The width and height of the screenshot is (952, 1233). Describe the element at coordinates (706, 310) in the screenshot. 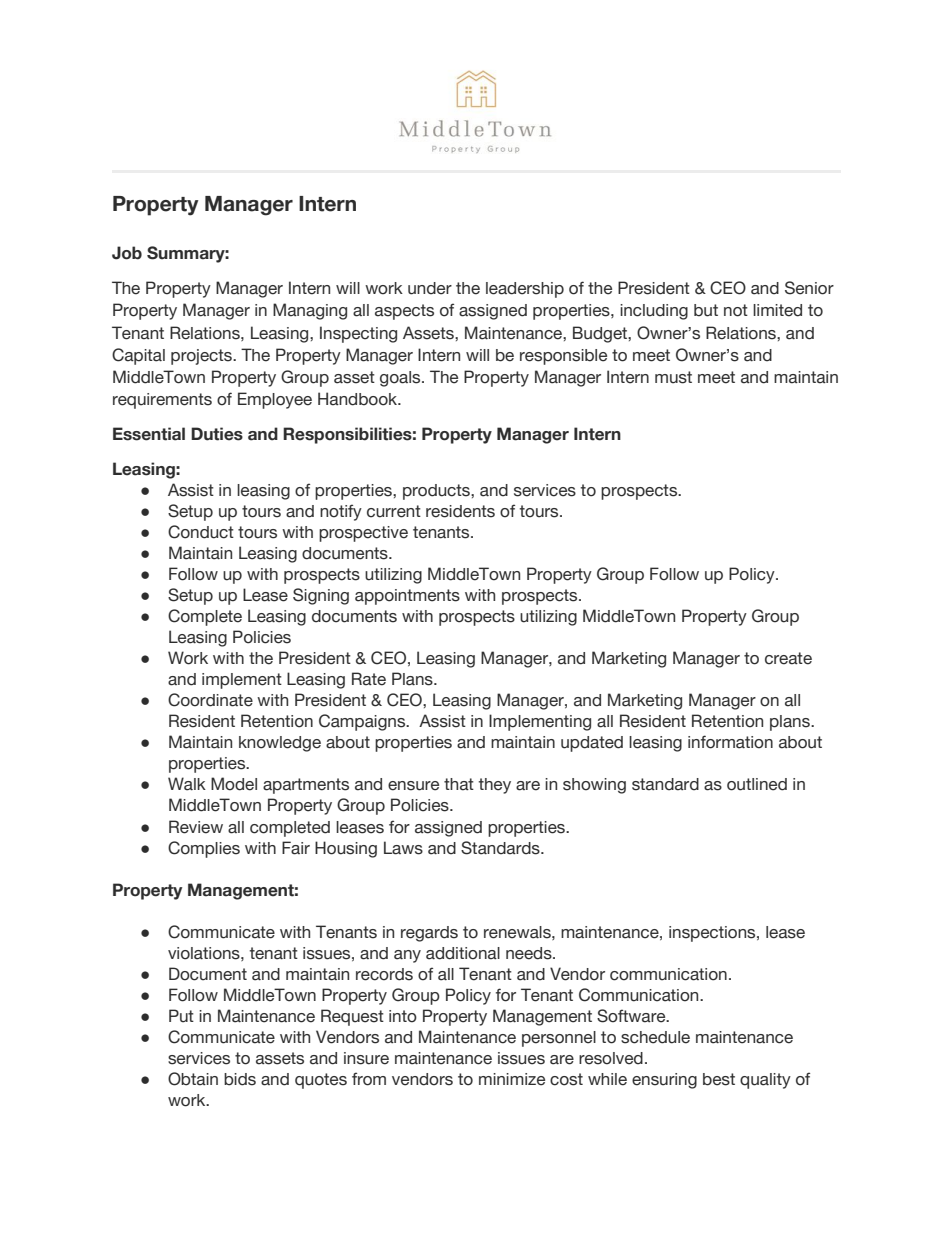

I see `but` at that location.
